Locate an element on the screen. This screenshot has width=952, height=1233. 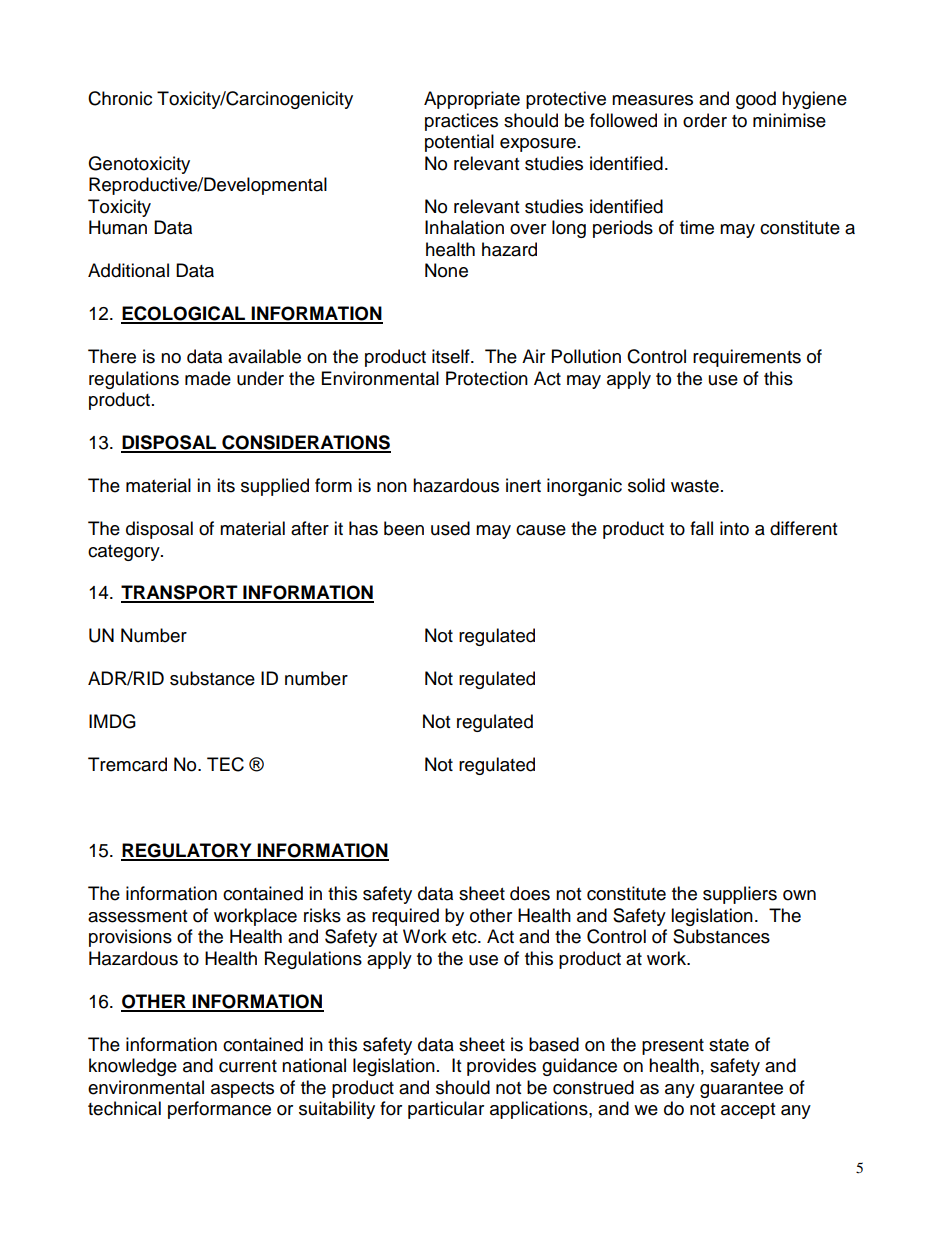
aspects is located at coordinates (242, 1090).
